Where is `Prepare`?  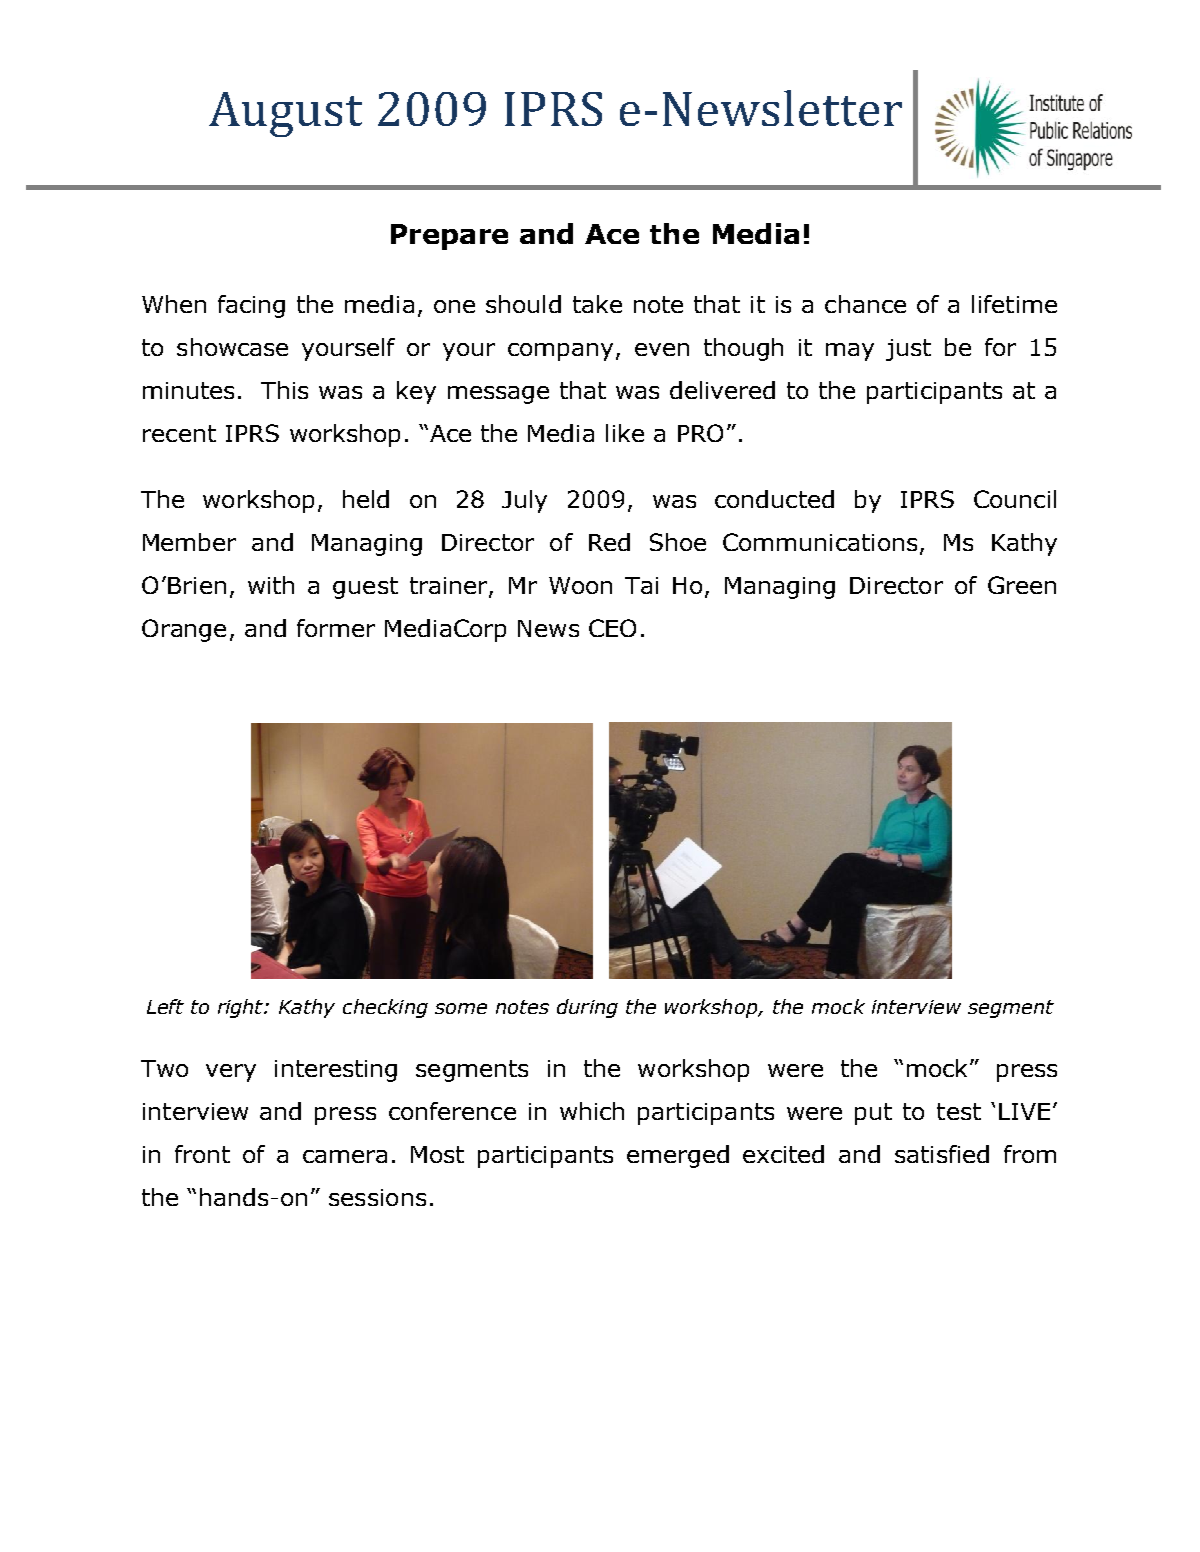 Prepare is located at coordinates (449, 237).
